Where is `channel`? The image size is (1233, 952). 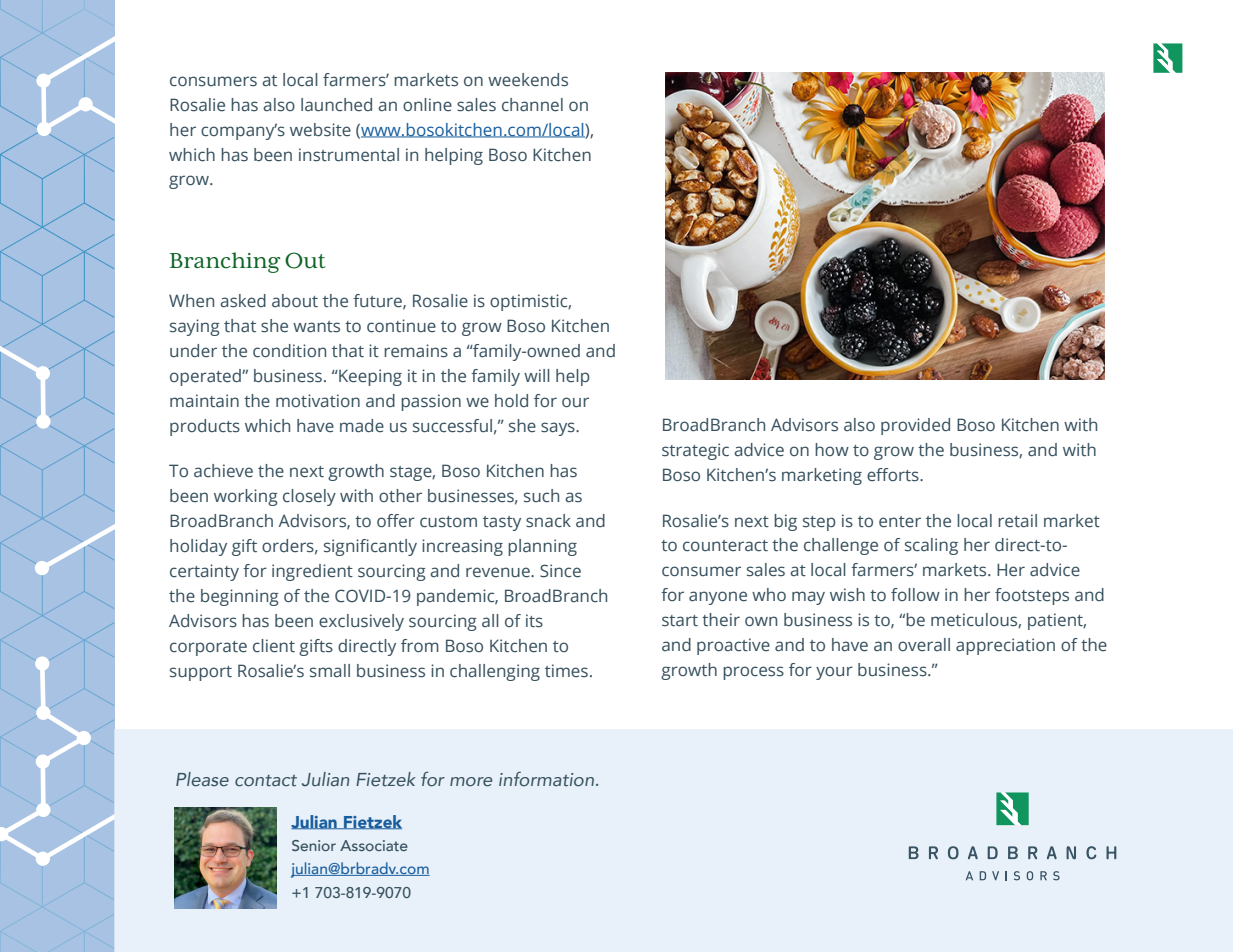 channel is located at coordinates (532, 105).
